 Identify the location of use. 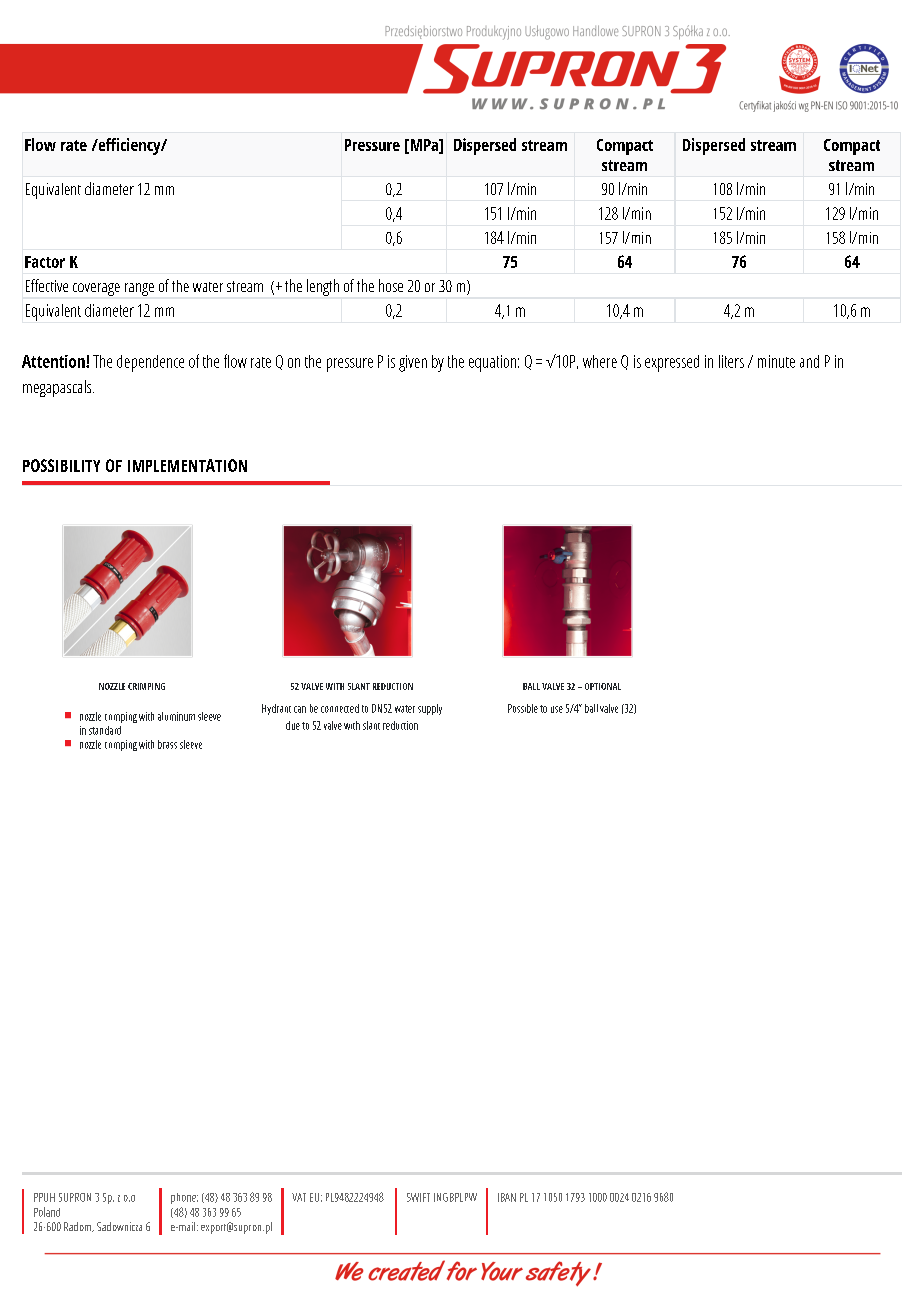
(557, 709).
